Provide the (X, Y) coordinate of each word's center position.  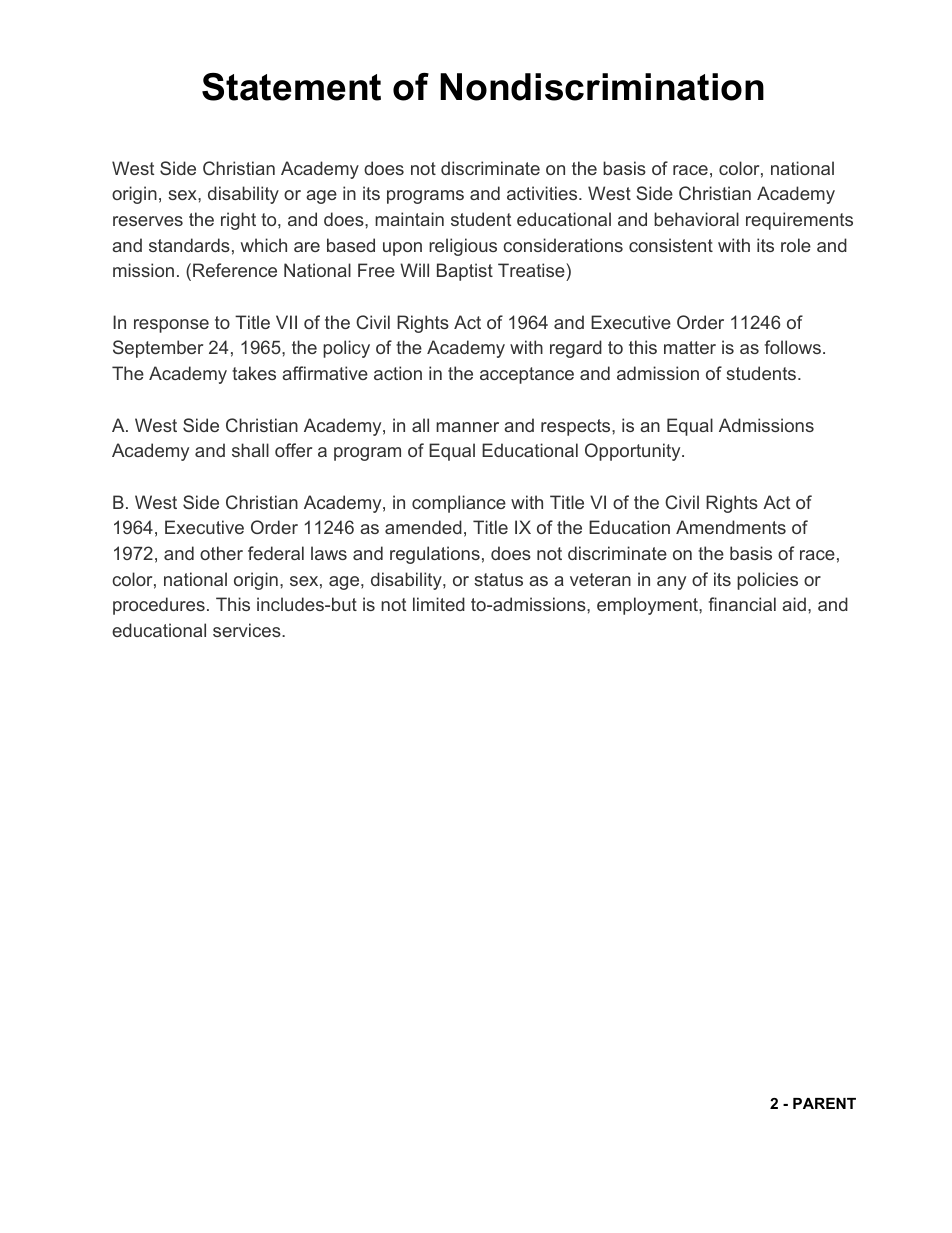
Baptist (465, 272)
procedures (159, 606)
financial (742, 604)
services (248, 630)
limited (439, 604)
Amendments (731, 527)
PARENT (824, 1103)
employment (648, 606)
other (221, 553)
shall (250, 450)
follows (793, 347)
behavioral (696, 219)
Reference (235, 270)
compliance (459, 504)
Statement (291, 87)
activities (542, 193)
